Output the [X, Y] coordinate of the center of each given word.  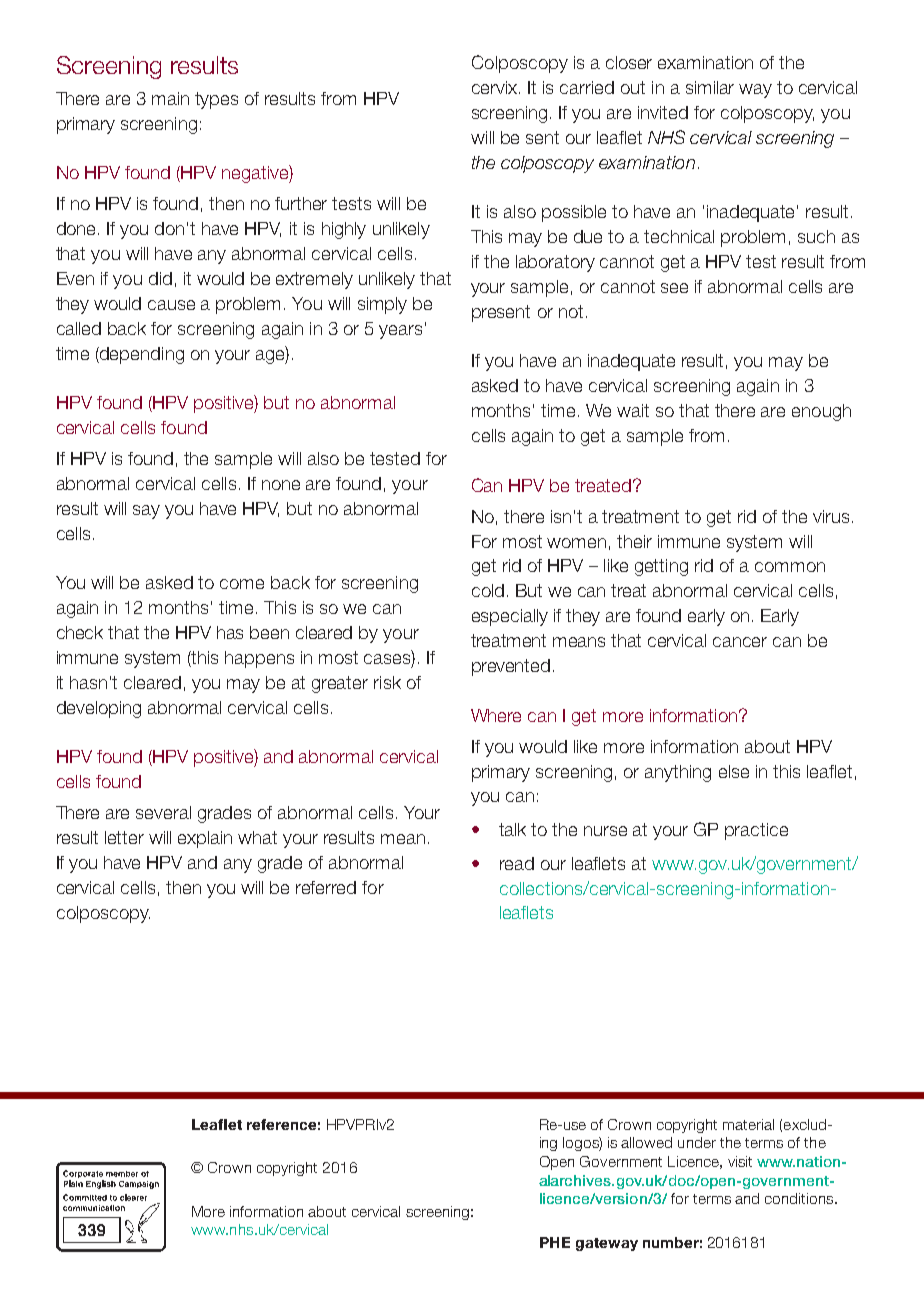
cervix [496, 87]
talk [512, 829]
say [146, 512]
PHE [555, 1242]
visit [740, 1161]
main [170, 98]
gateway [607, 1244]
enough [821, 412]
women [576, 543]
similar [710, 87]
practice [756, 831]
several [163, 812]
